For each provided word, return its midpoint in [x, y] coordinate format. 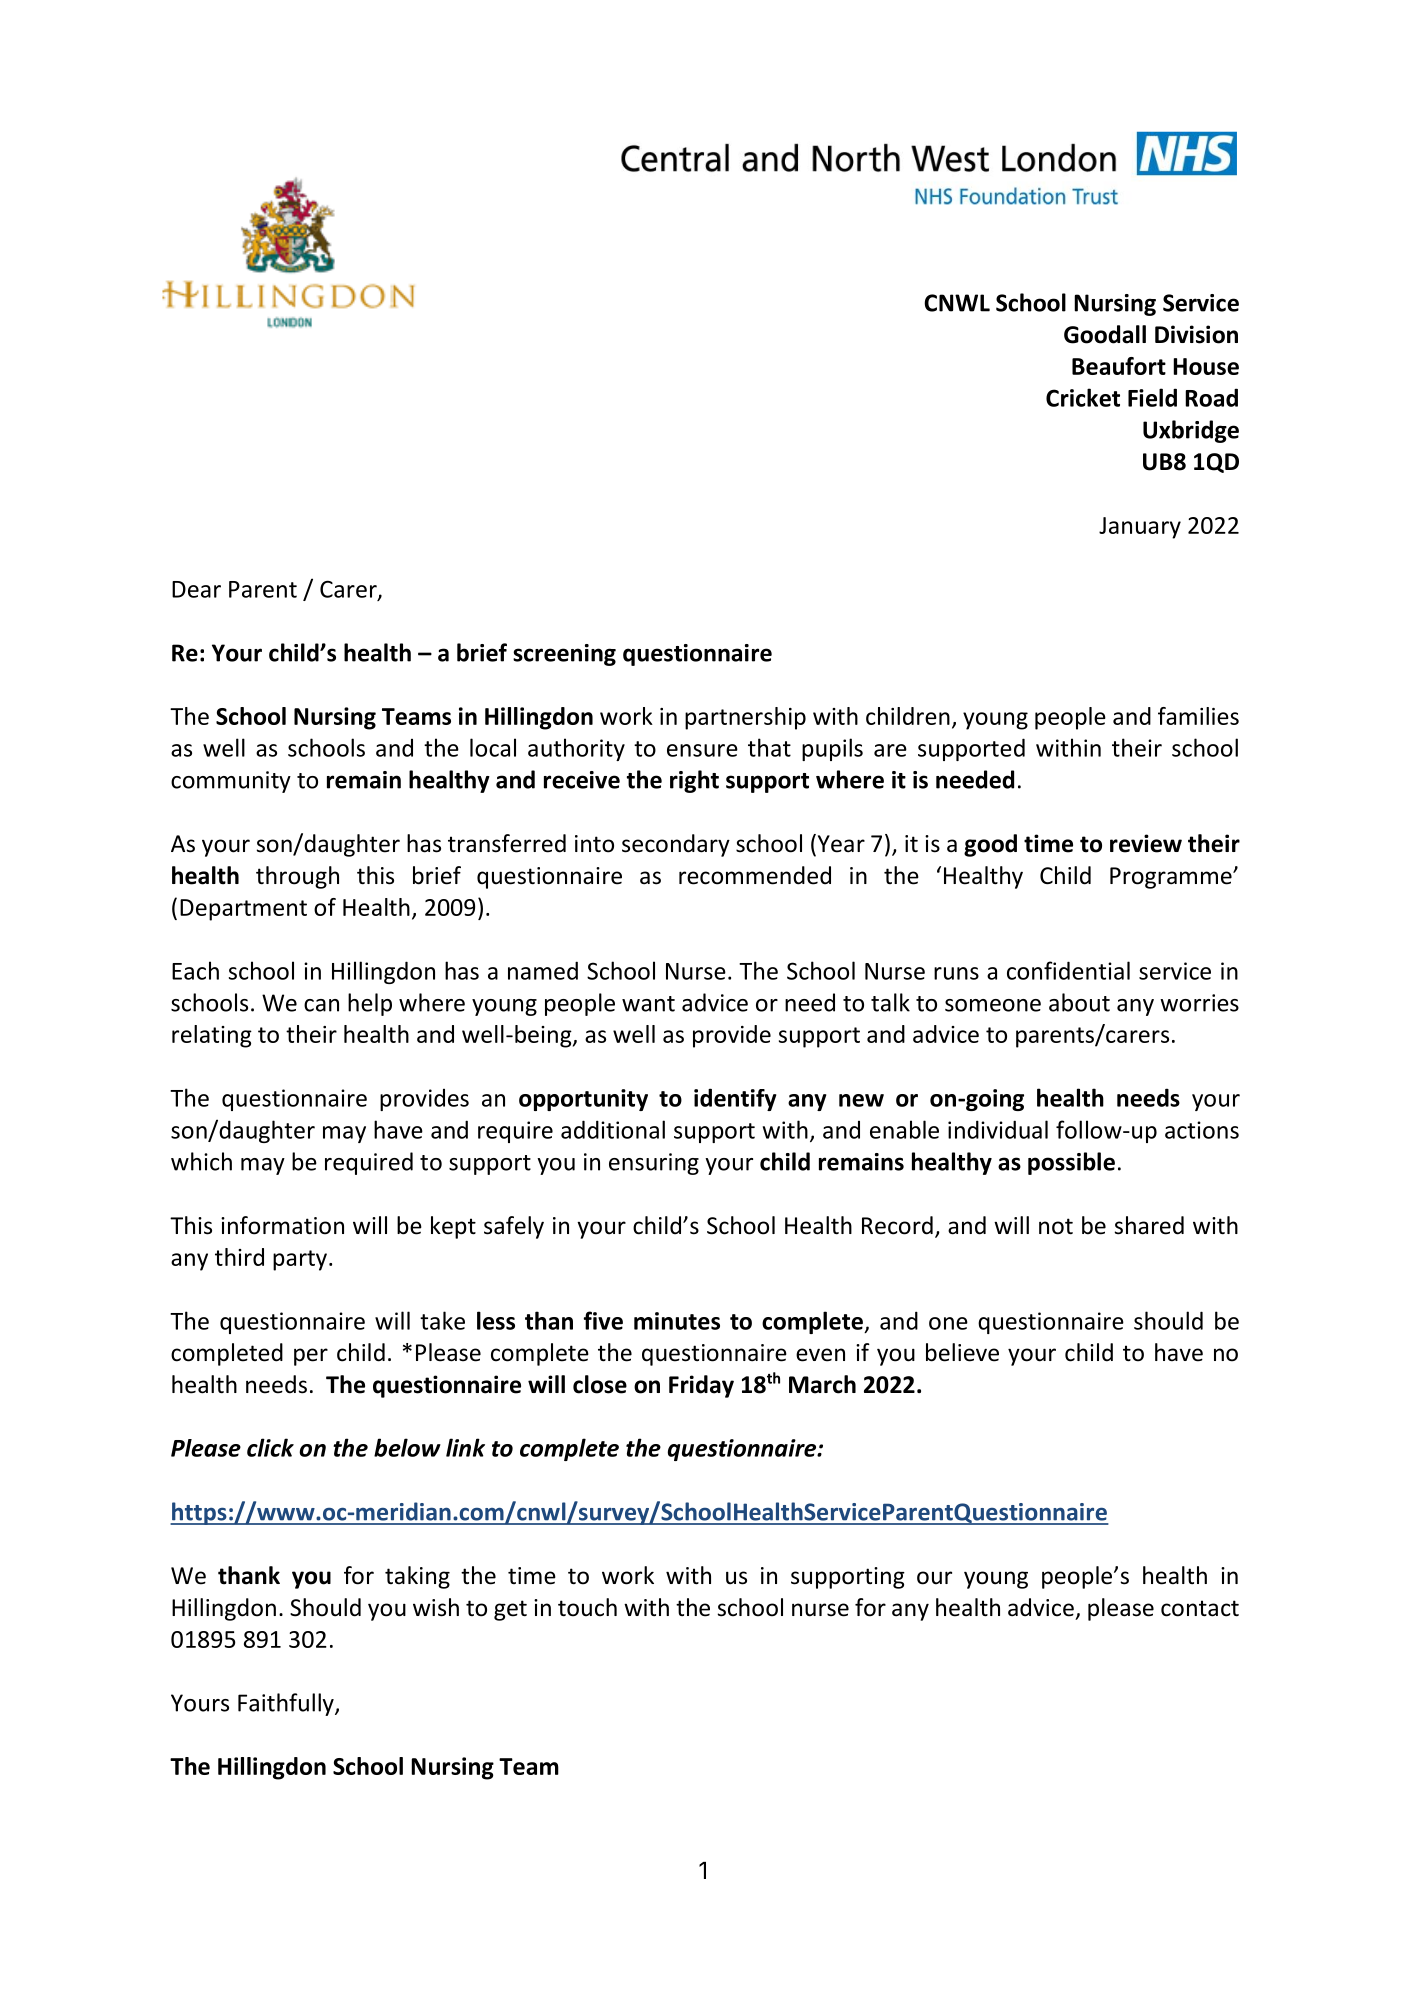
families [1198, 716]
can [321, 1005]
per [311, 1357]
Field [1152, 397]
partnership [745, 718]
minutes [677, 1321]
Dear [196, 589]
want [648, 1004]
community [231, 782]
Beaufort [1119, 366]
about [1079, 1002]
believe [962, 1352]
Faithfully [287, 1704]
